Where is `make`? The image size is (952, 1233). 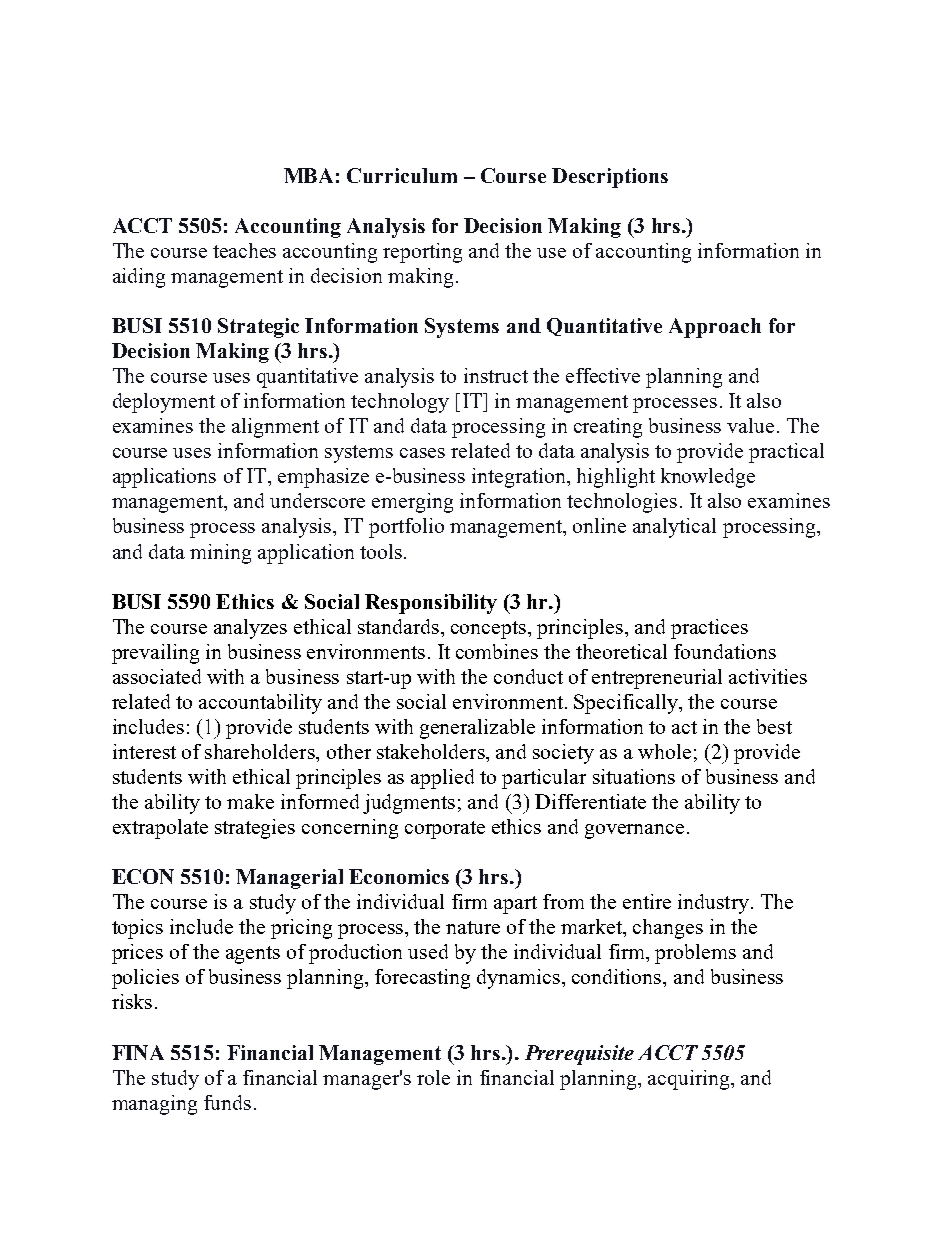 make is located at coordinates (250, 801).
